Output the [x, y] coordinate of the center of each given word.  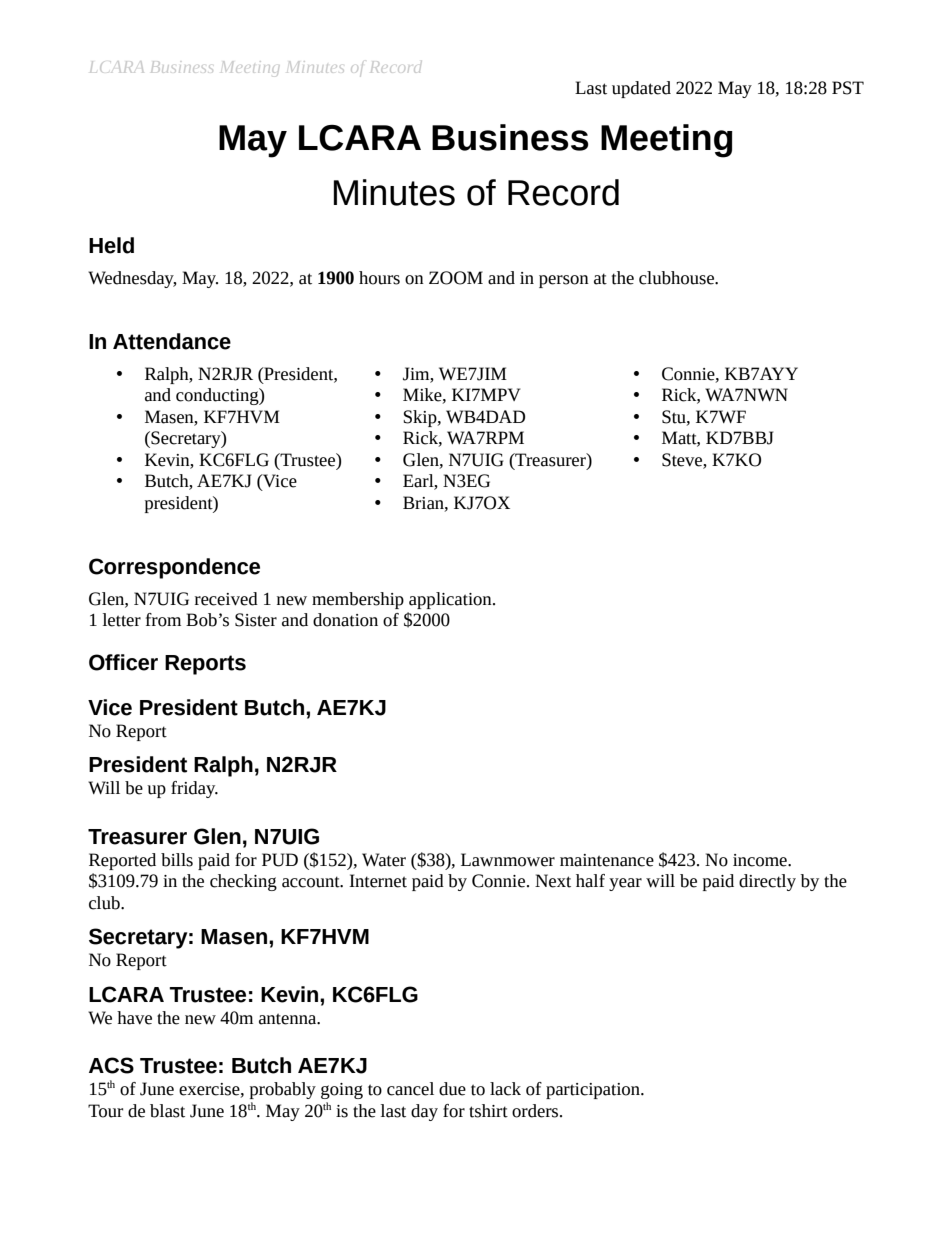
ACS [111, 1065]
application [451, 600]
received [226, 599]
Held [111, 245]
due [452, 1089]
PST [848, 88]
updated [641, 89]
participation [594, 1091]
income [761, 860]
